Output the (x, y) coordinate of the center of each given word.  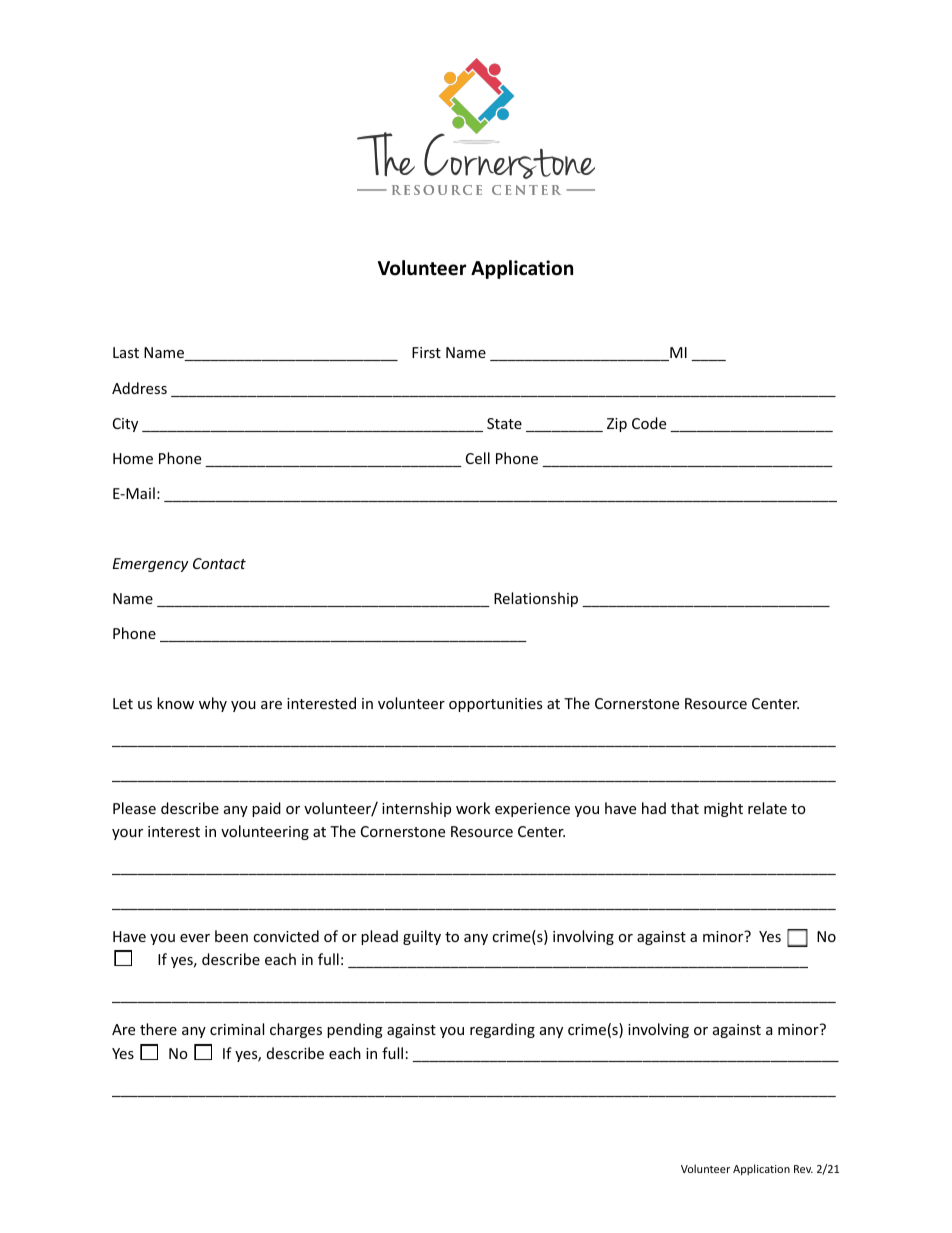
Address (139, 388)
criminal (237, 1029)
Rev (803, 1169)
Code (649, 423)
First (426, 352)
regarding (502, 1030)
